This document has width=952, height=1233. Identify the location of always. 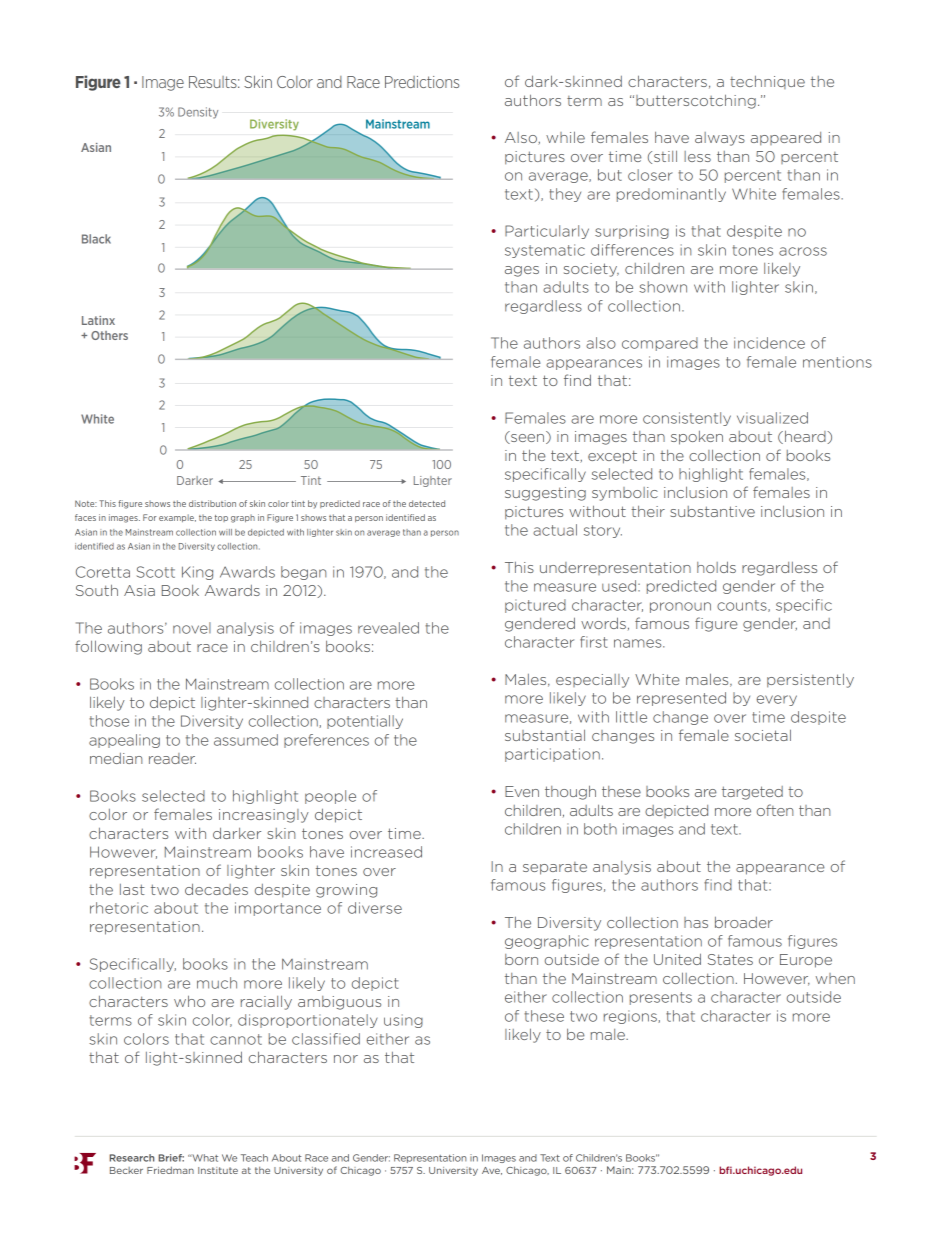
(720, 139).
